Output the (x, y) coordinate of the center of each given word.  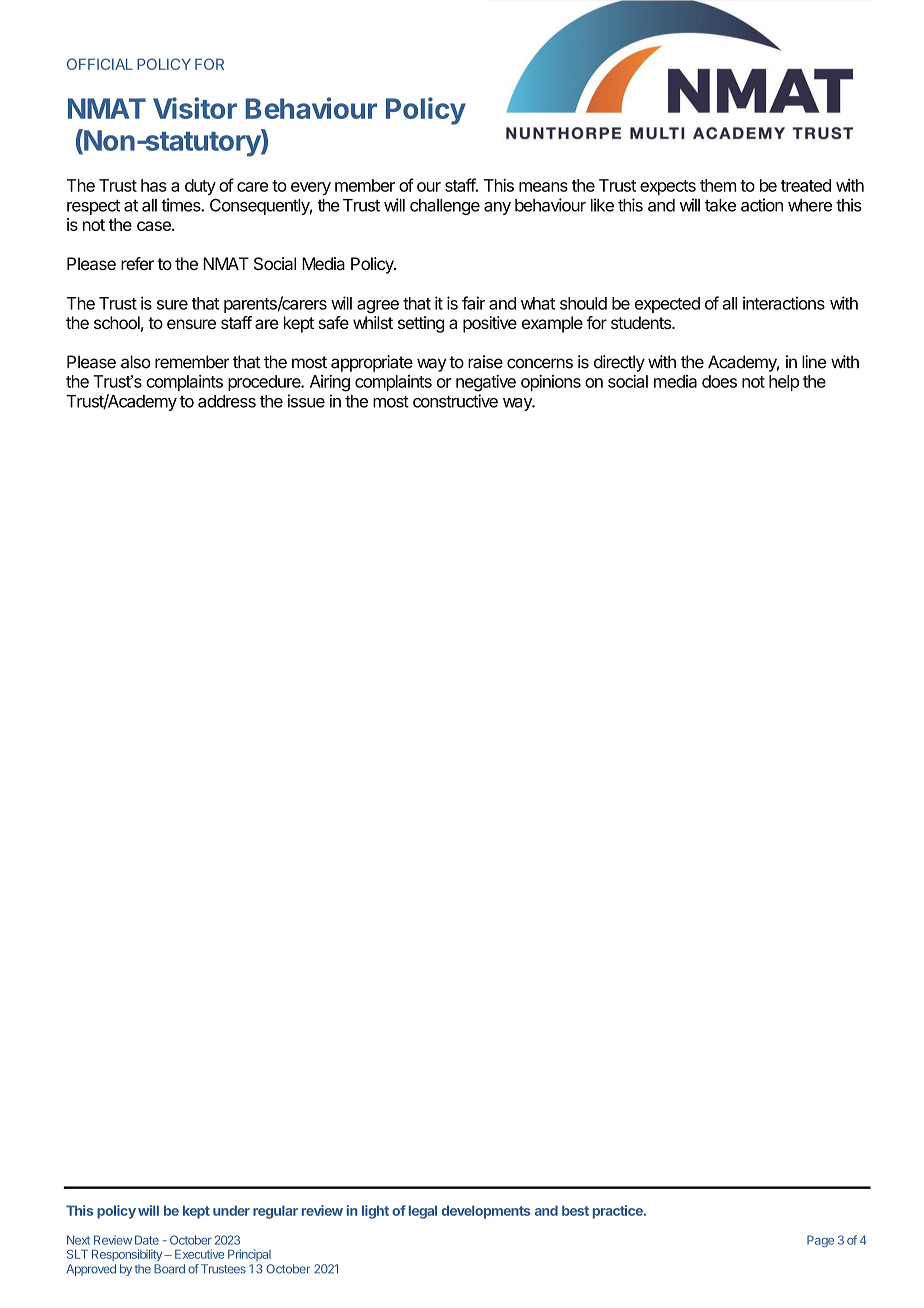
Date (147, 1240)
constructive (455, 401)
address (227, 401)
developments (486, 1212)
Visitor (195, 108)
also (136, 362)
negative (486, 383)
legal (423, 1212)
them (718, 185)
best (575, 1210)
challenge (445, 207)
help (784, 383)
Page (820, 1241)
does (719, 381)
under (231, 1210)
